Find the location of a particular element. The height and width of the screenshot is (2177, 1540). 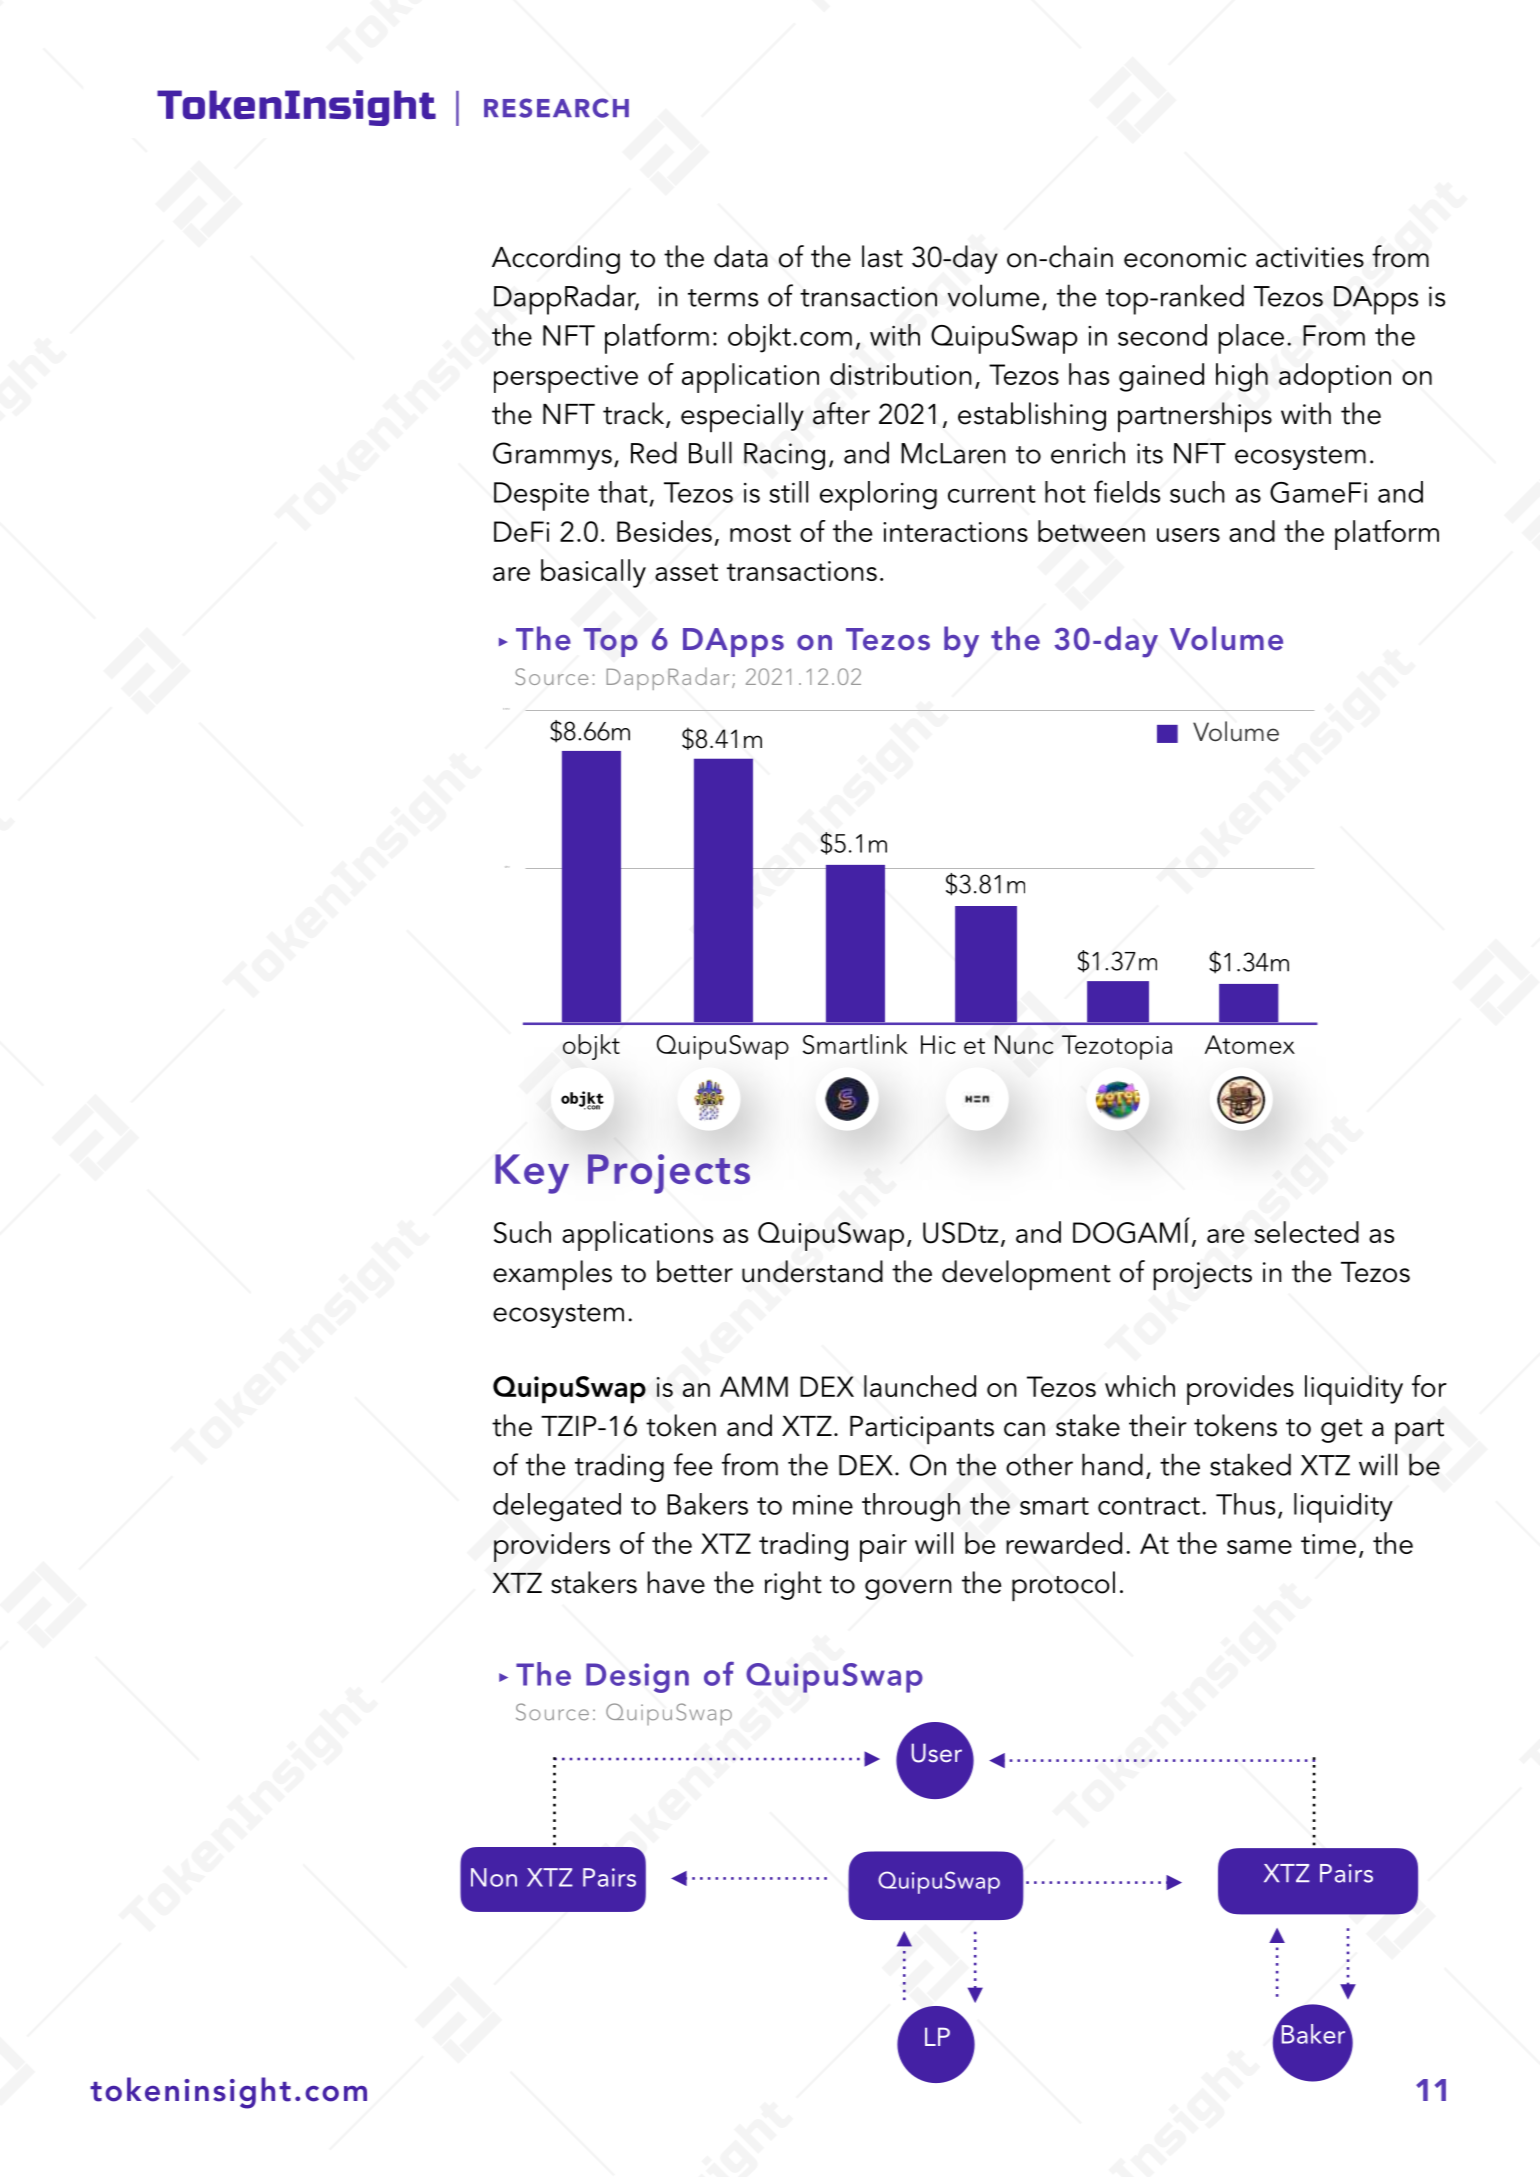

economic is located at coordinates (1185, 257).
